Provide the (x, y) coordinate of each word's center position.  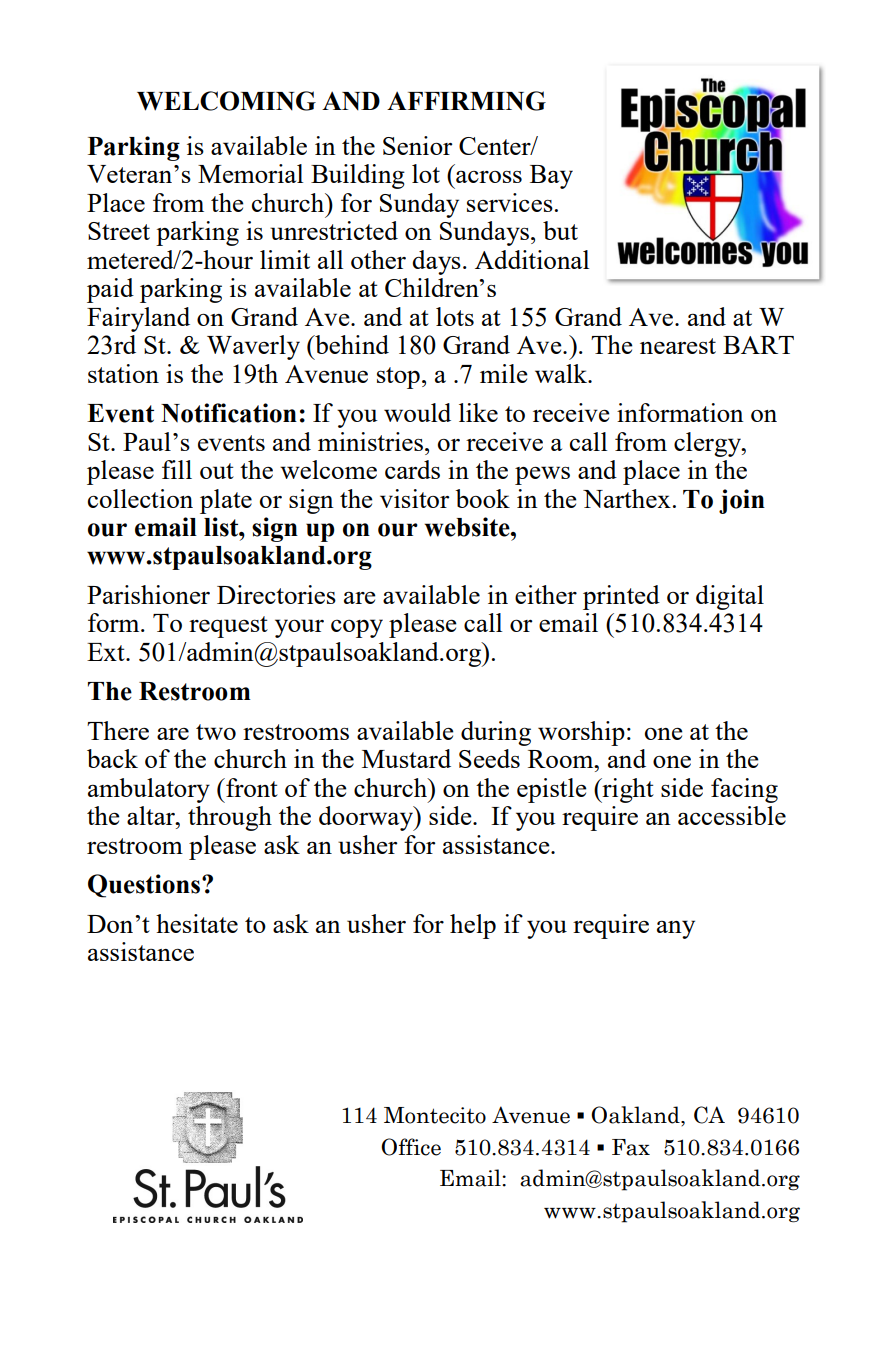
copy (357, 628)
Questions (145, 886)
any (676, 929)
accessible (732, 815)
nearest (678, 346)
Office (411, 1147)
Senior (417, 145)
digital (730, 597)
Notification (229, 413)
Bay (551, 177)
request (228, 627)
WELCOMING (226, 101)
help (473, 926)
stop (398, 378)
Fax (631, 1147)
